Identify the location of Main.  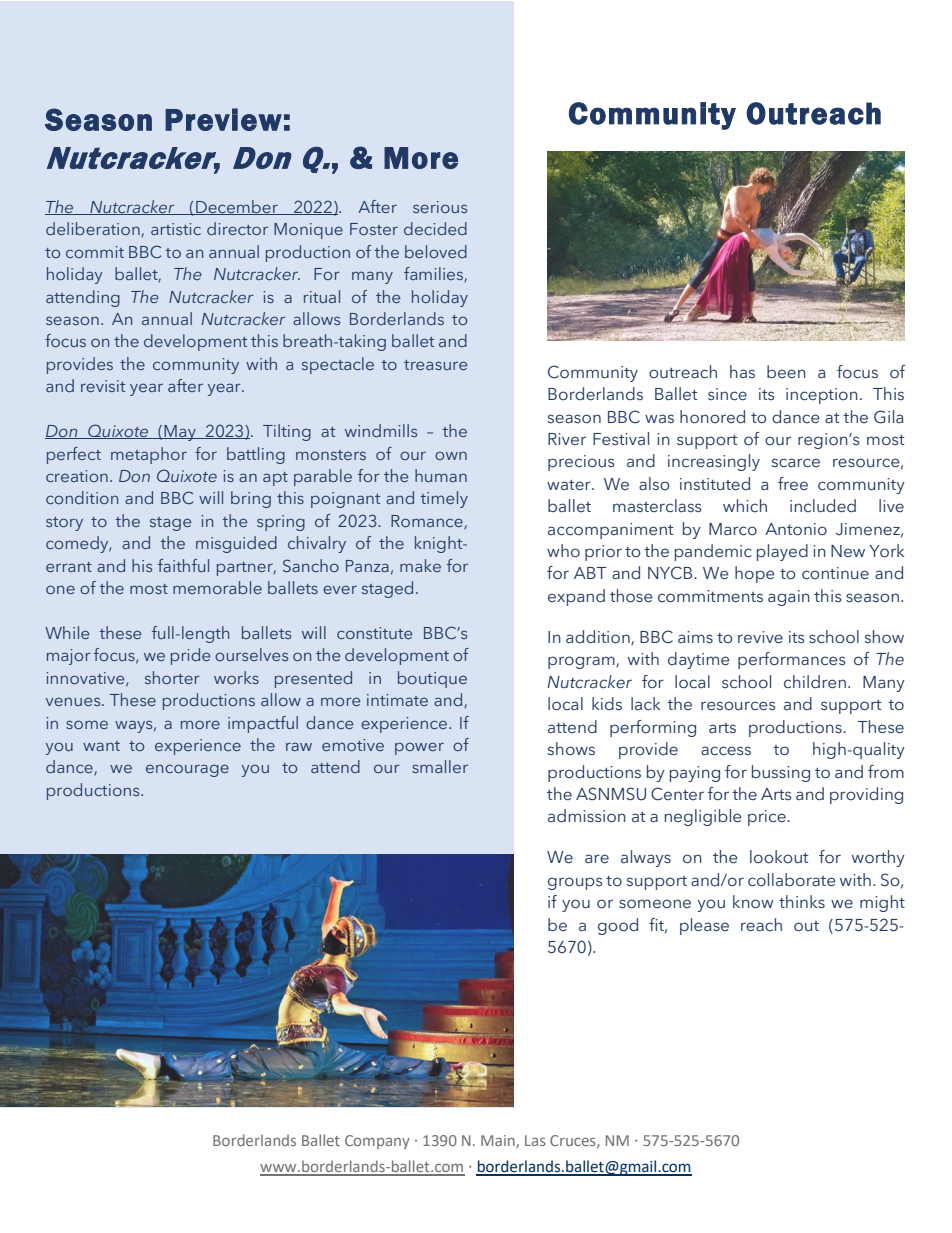
(499, 1141).
